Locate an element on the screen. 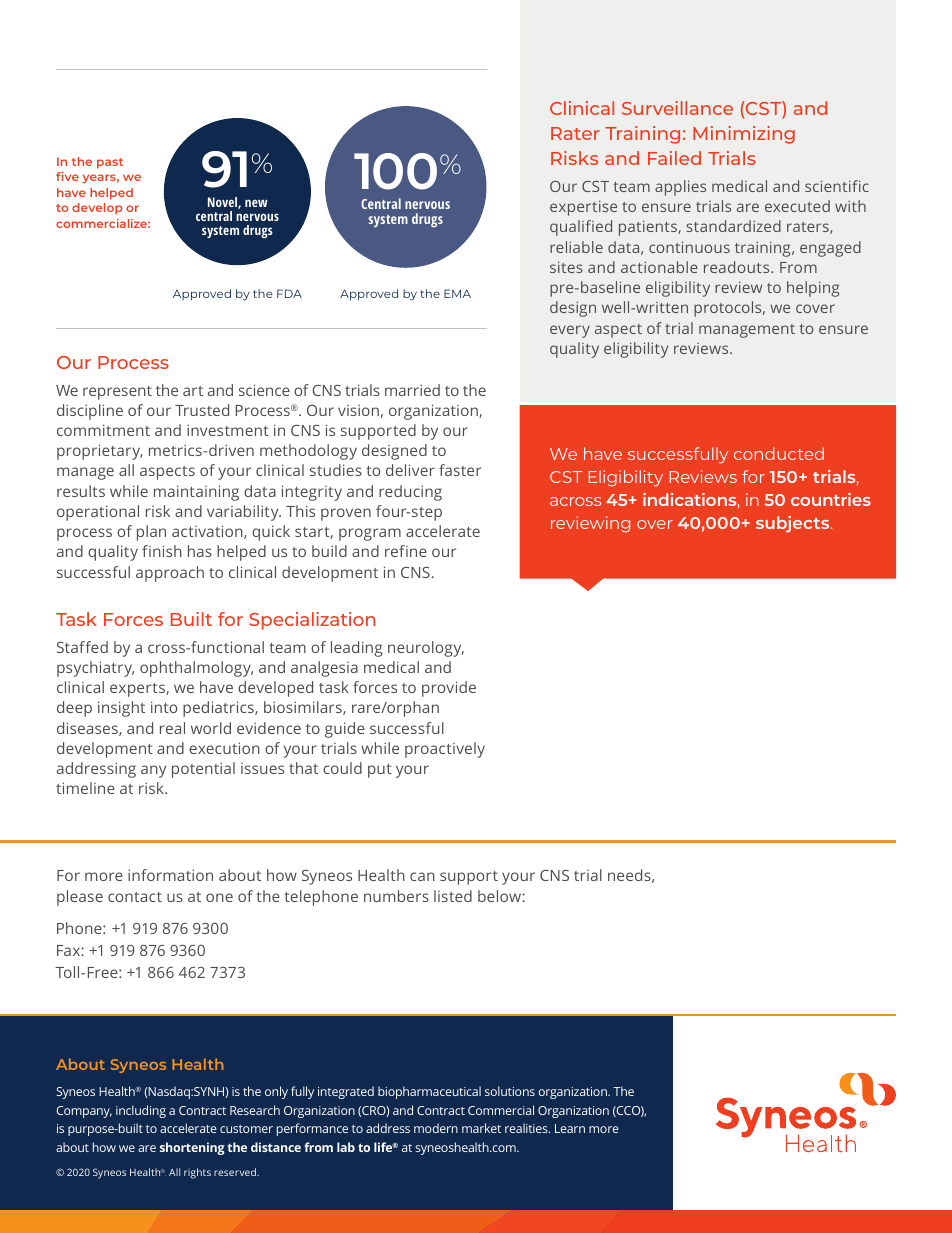 This screenshot has width=952, height=1233. past is located at coordinates (110, 163).
